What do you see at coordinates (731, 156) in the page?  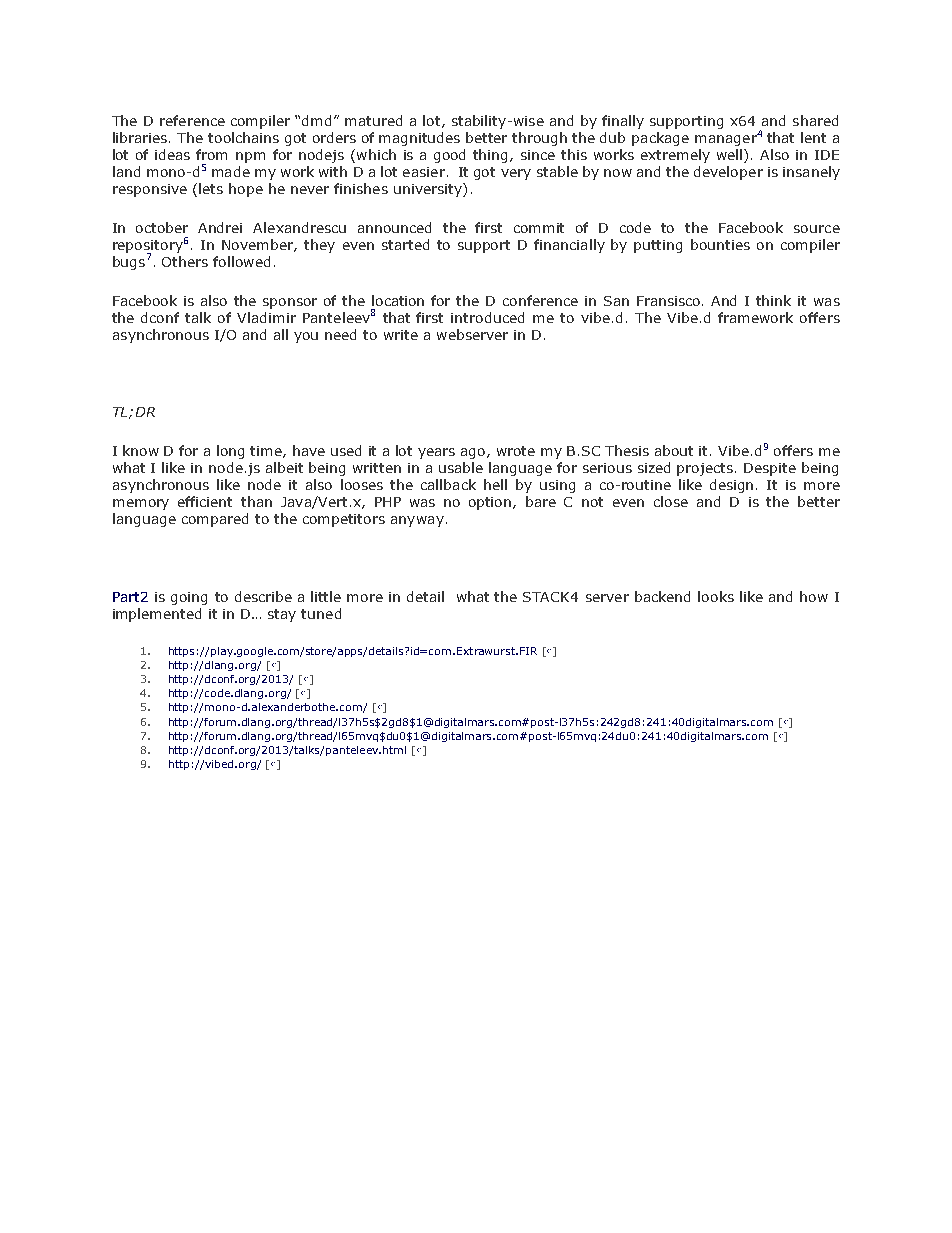 I see `well` at bounding box center [731, 156].
